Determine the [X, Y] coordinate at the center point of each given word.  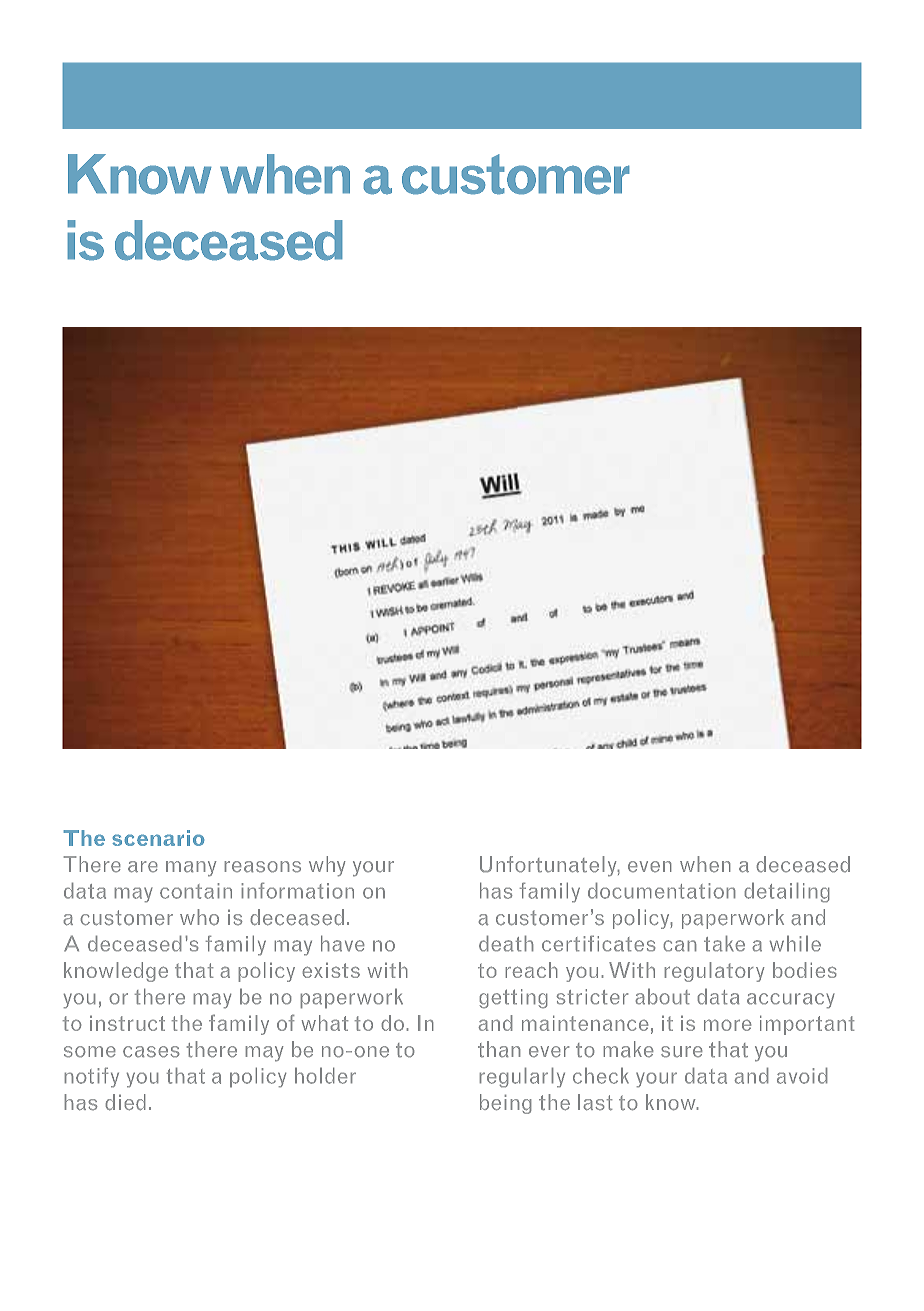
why [327, 866]
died [125, 1102]
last [595, 1102]
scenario [158, 838]
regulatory [714, 972]
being [506, 1104]
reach [531, 970]
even [650, 867]
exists [331, 970]
